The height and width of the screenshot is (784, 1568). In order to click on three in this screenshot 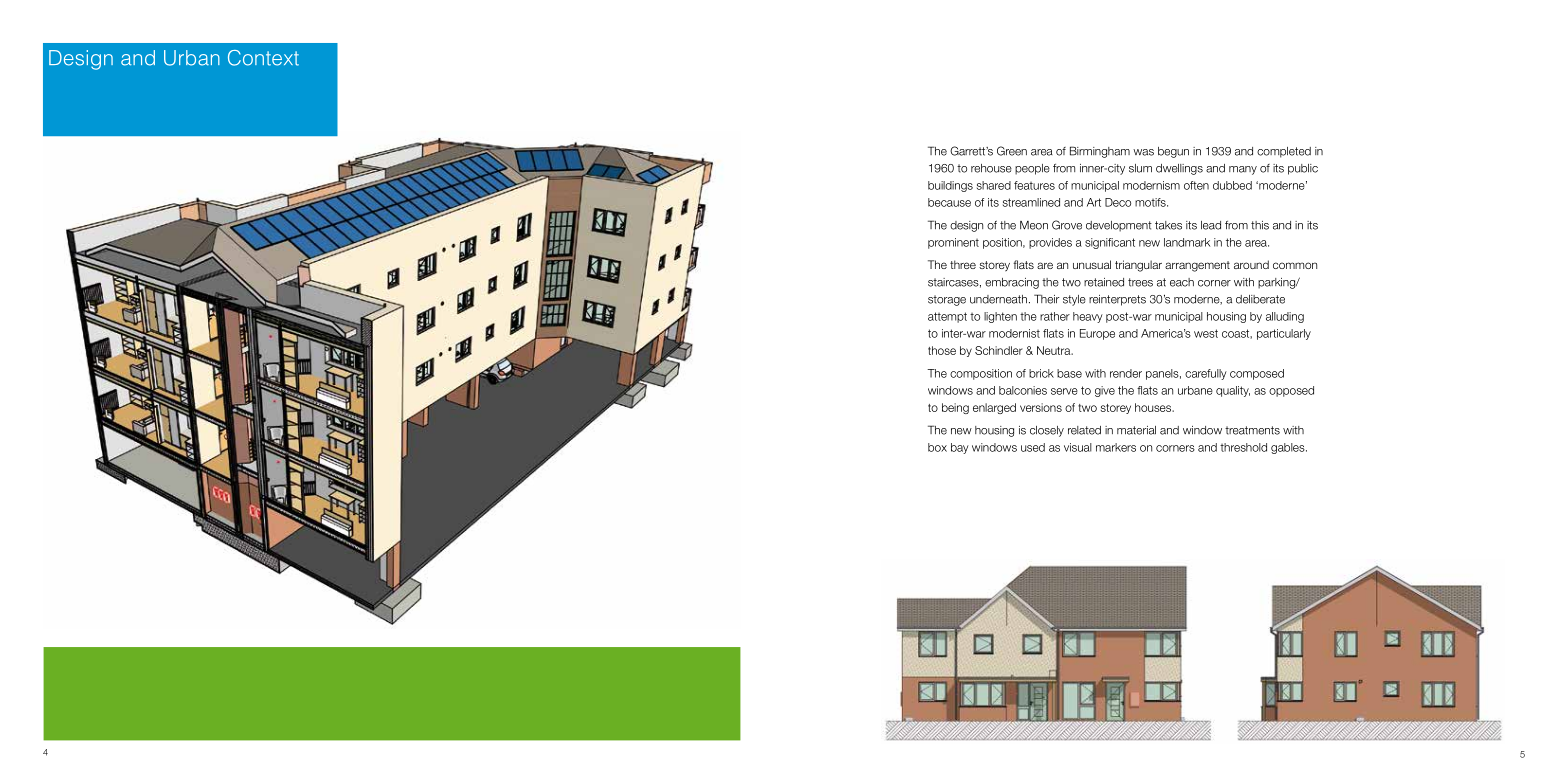, I will do `click(963, 264)`.
